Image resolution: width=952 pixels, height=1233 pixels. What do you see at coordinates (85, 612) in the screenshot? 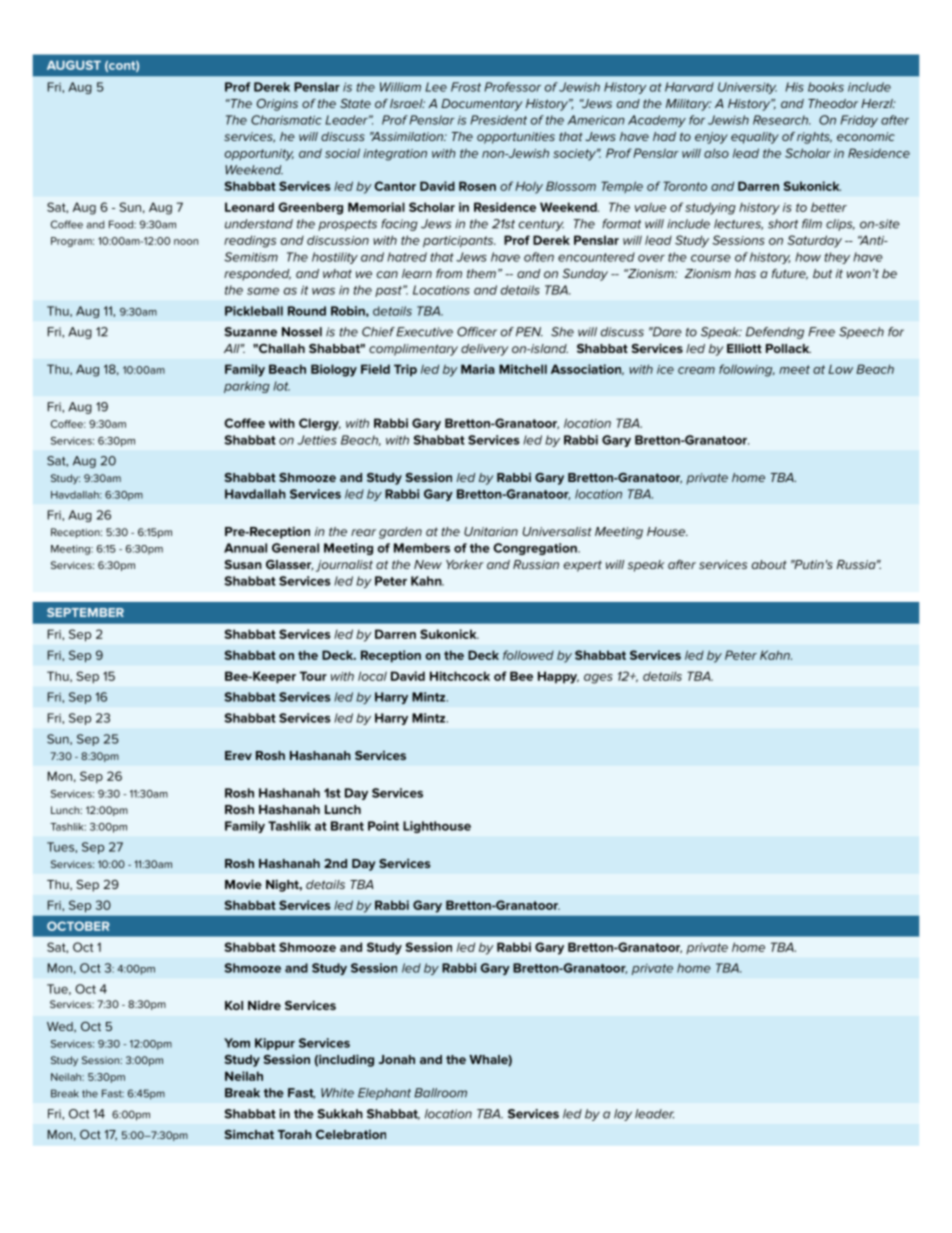
I see `SEPTEMBER` at bounding box center [85, 612].
